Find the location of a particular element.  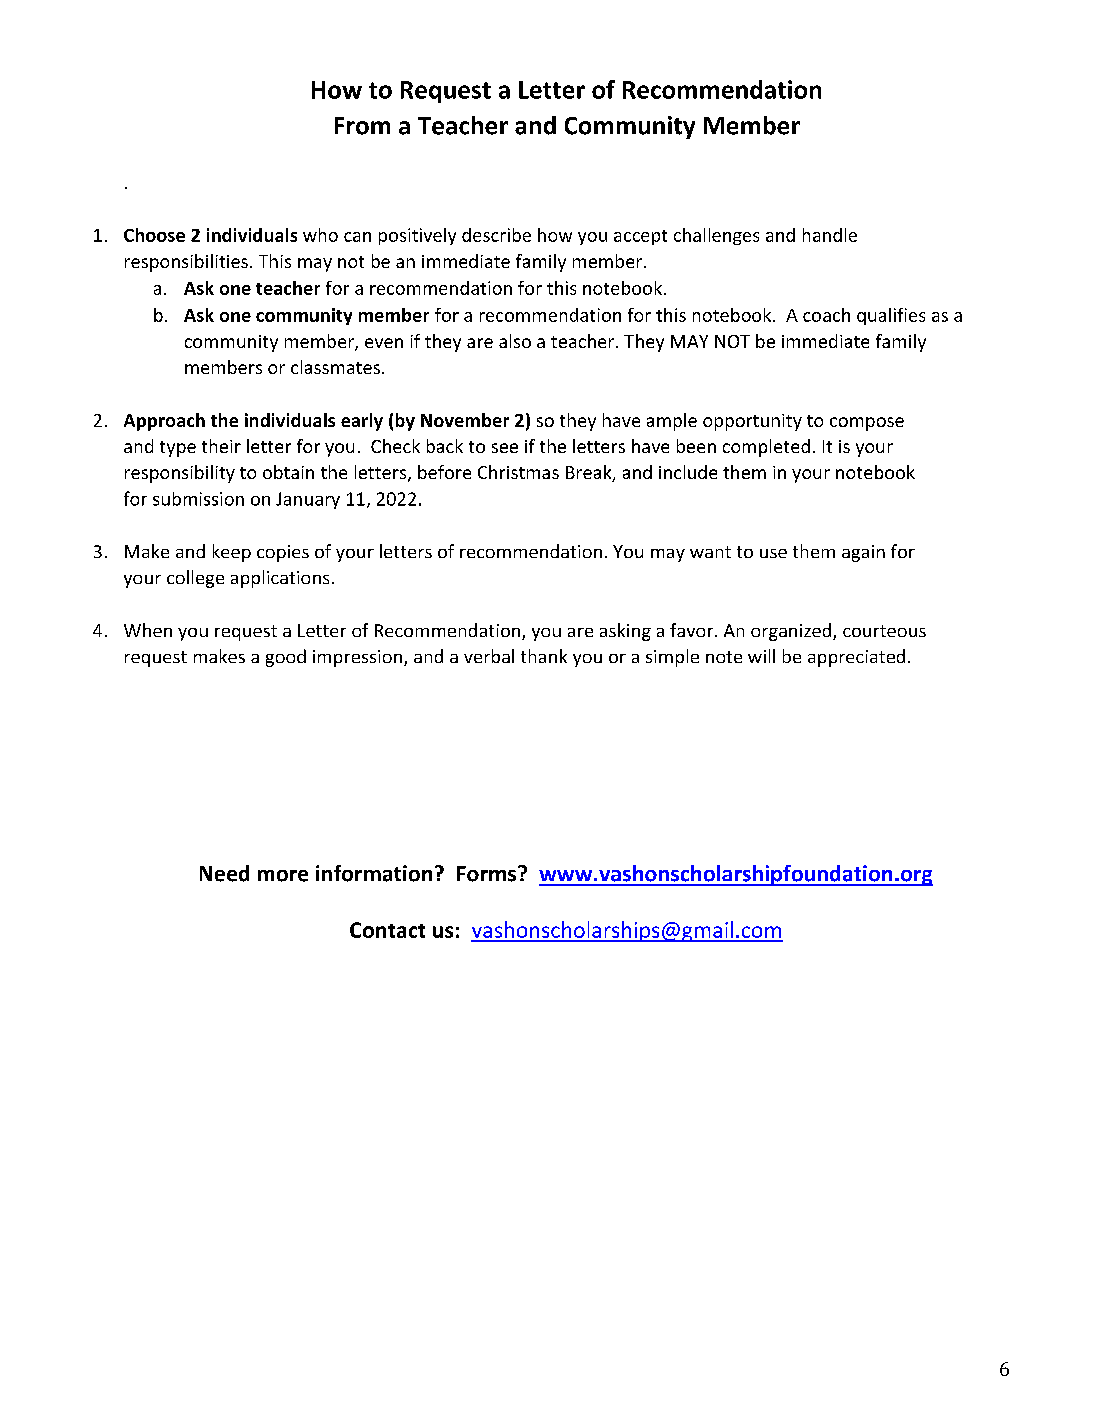

Approach is located at coordinates (164, 422).
